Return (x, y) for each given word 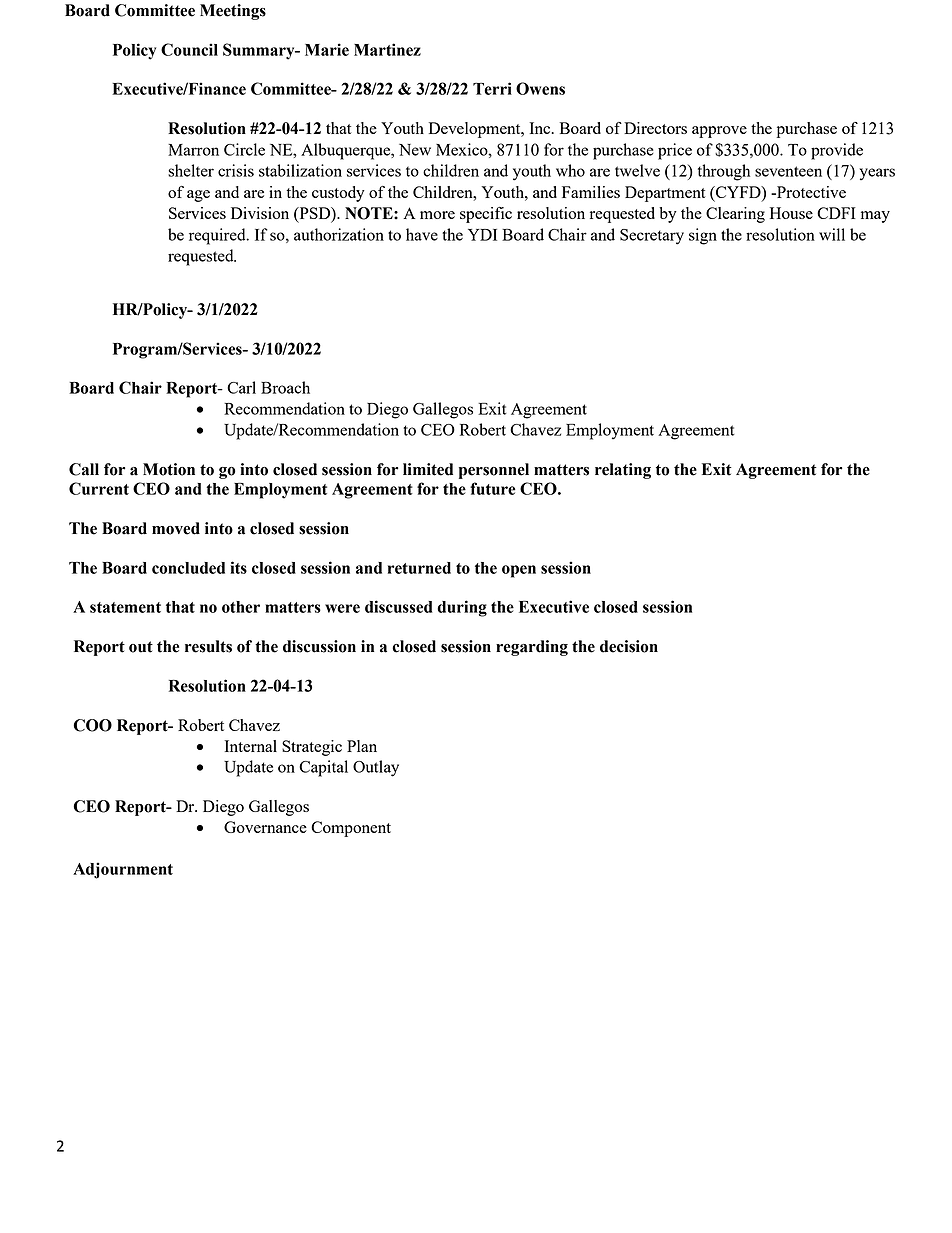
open (519, 571)
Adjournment (123, 870)
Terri (492, 88)
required (218, 236)
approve (719, 132)
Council (189, 49)
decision (629, 646)
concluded (188, 568)
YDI (482, 235)
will (832, 234)
